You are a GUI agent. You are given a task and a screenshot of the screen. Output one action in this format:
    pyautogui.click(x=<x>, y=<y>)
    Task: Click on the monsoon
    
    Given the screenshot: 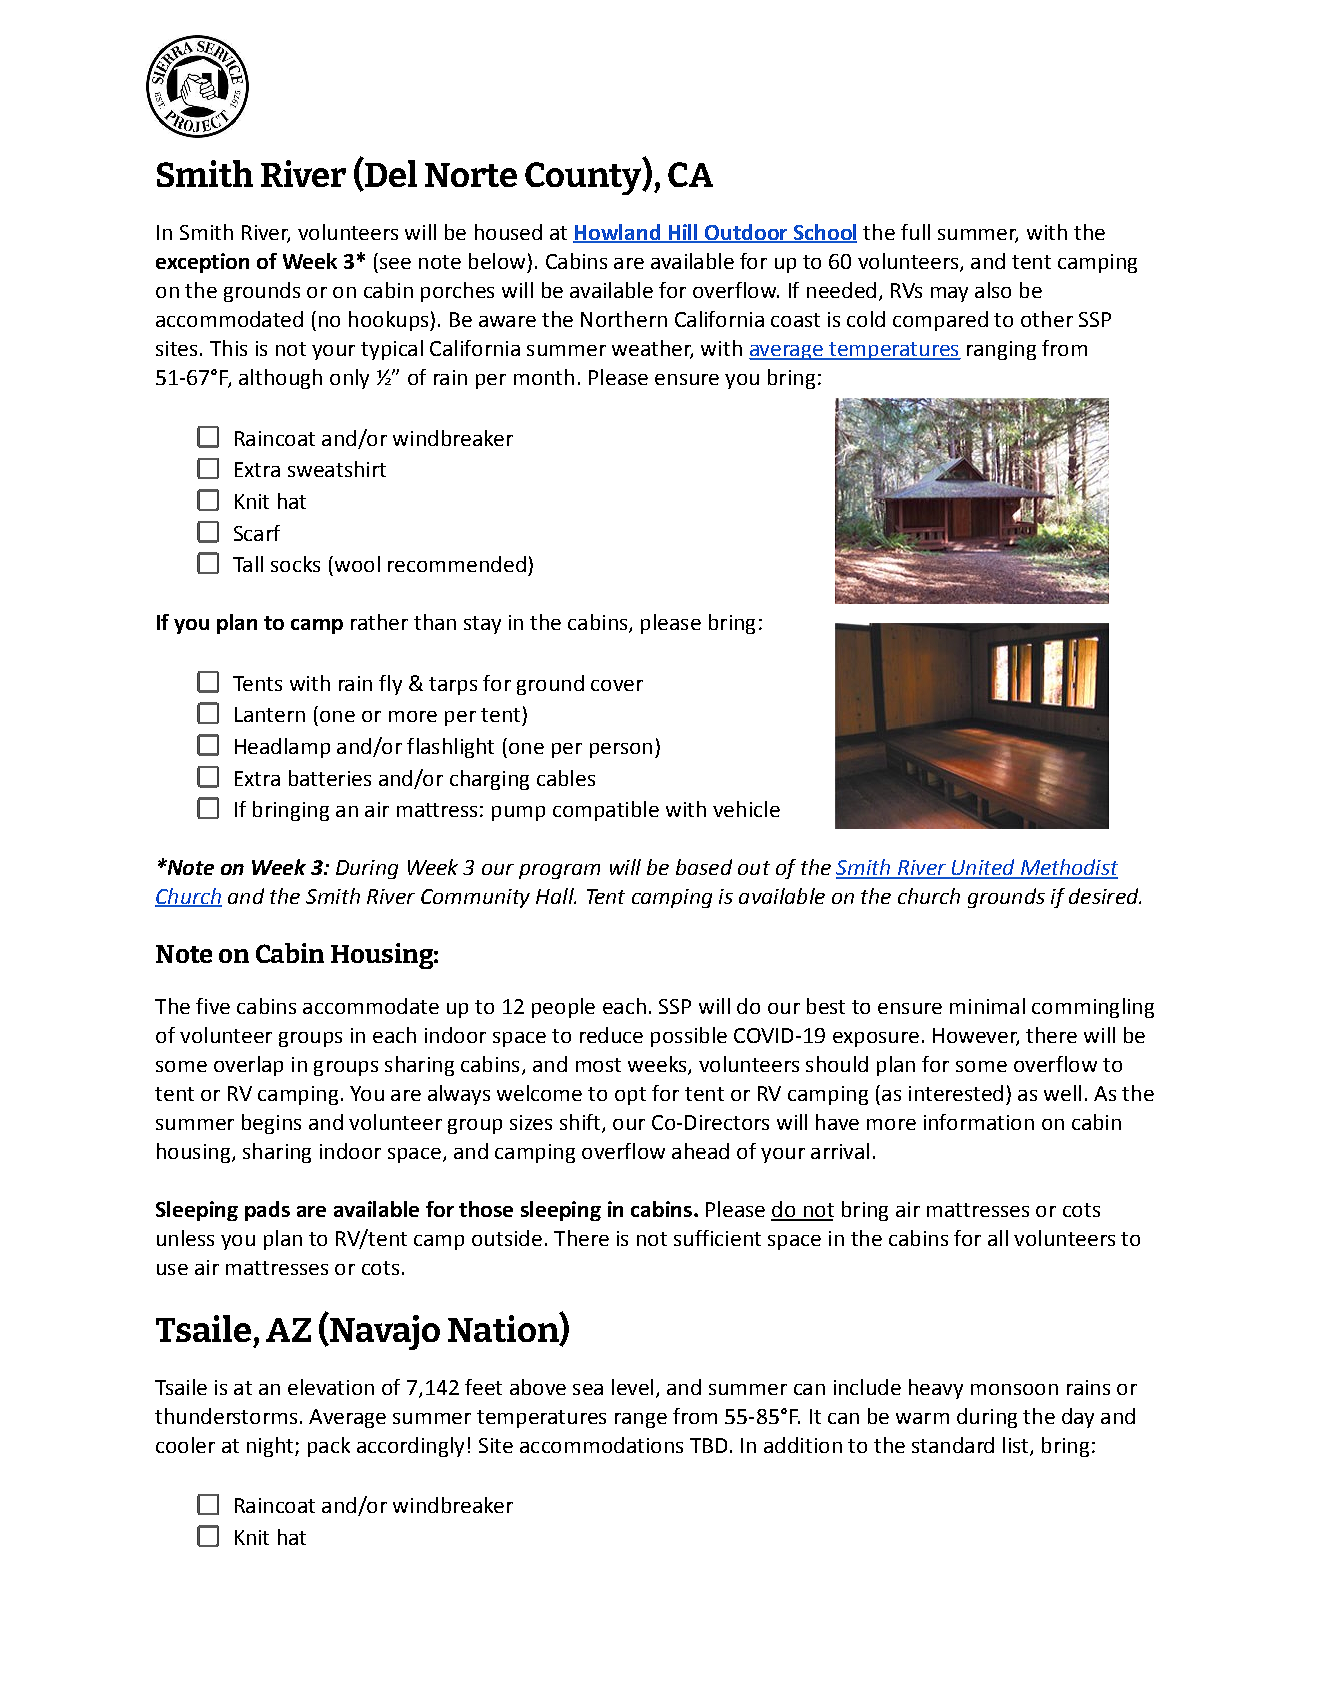 What is the action you would take?
    pyautogui.click(x=1014, y=1389)
